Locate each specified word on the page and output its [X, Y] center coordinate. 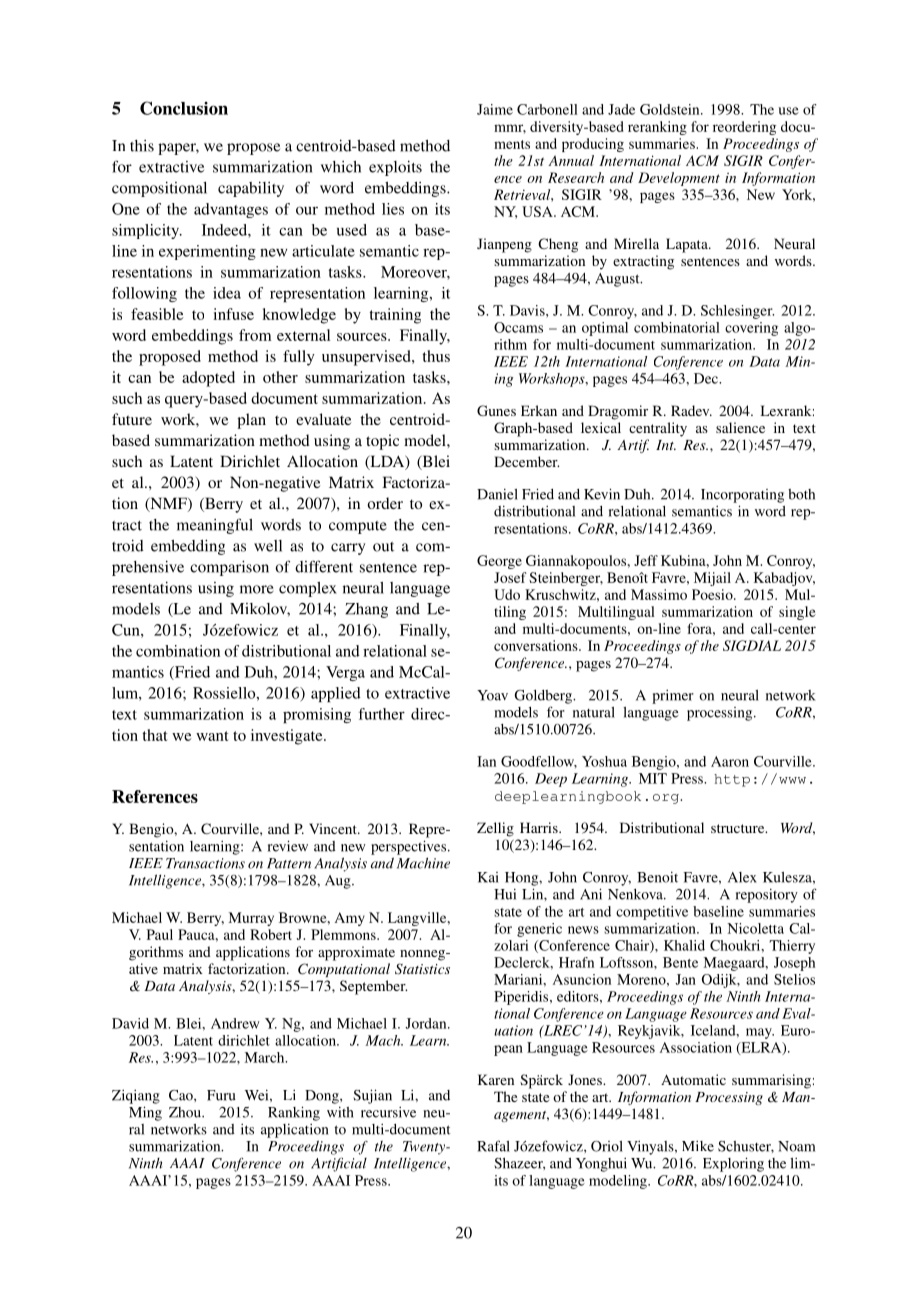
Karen [496, 1079]
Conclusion [184, 108]
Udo [507, 594]
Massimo [659, 594]
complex [308, 589]
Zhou [186, 1112]
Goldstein [671, 109]
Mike [698, 1146]
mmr [510, 129]
